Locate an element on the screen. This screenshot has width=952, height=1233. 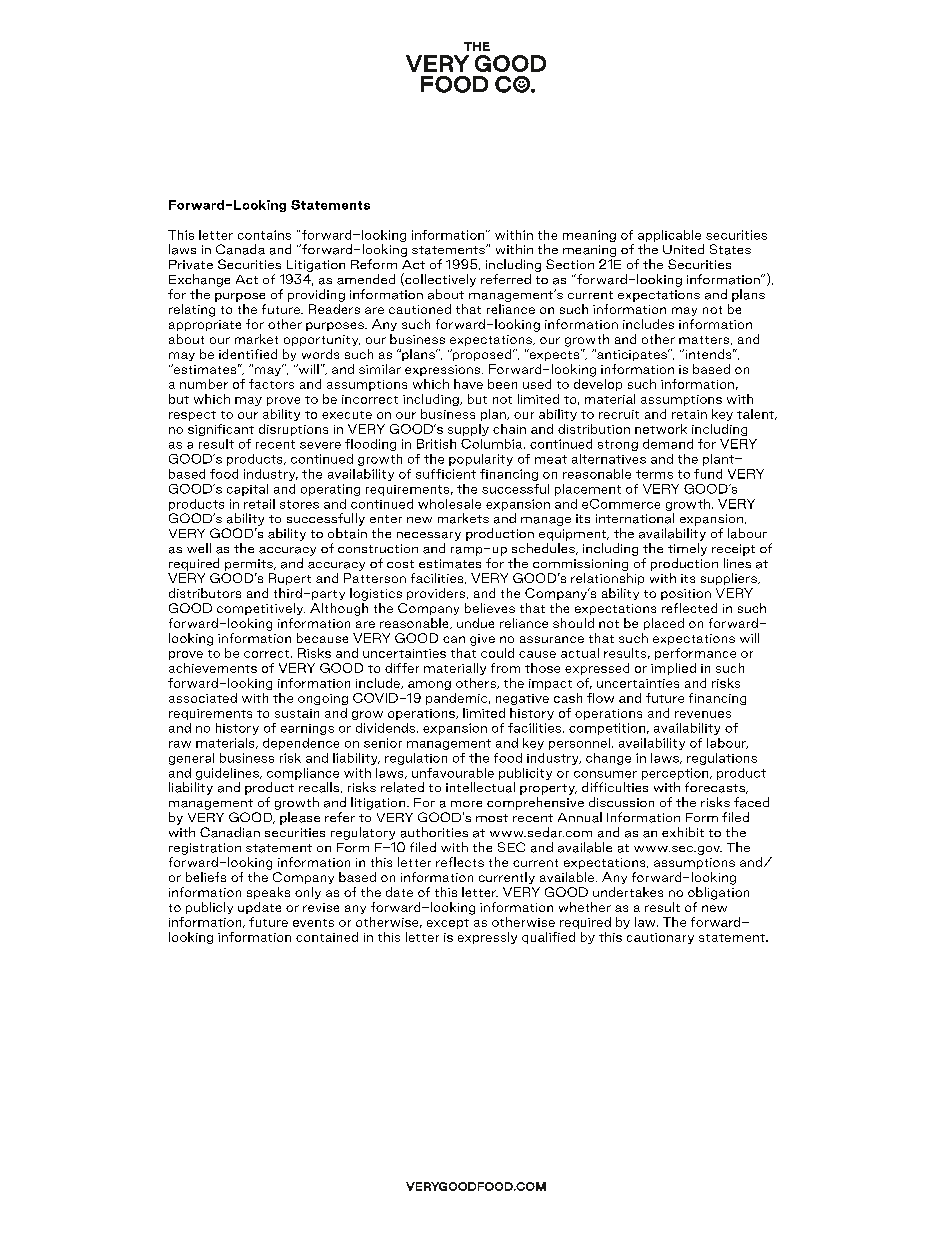
providers is located at coordinates (437, 594).
